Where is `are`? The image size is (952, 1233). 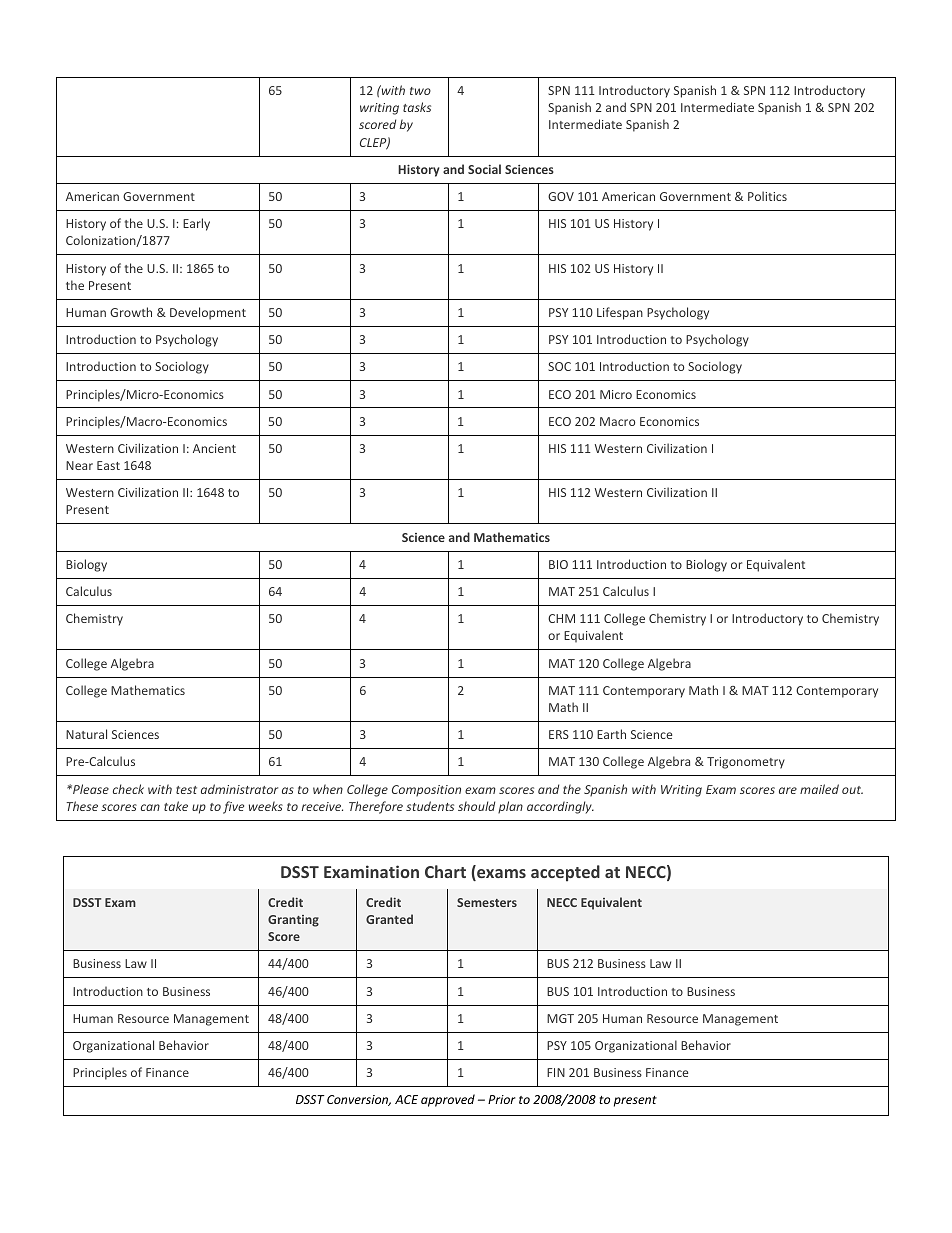
are is located at coordinates (788, 790).
